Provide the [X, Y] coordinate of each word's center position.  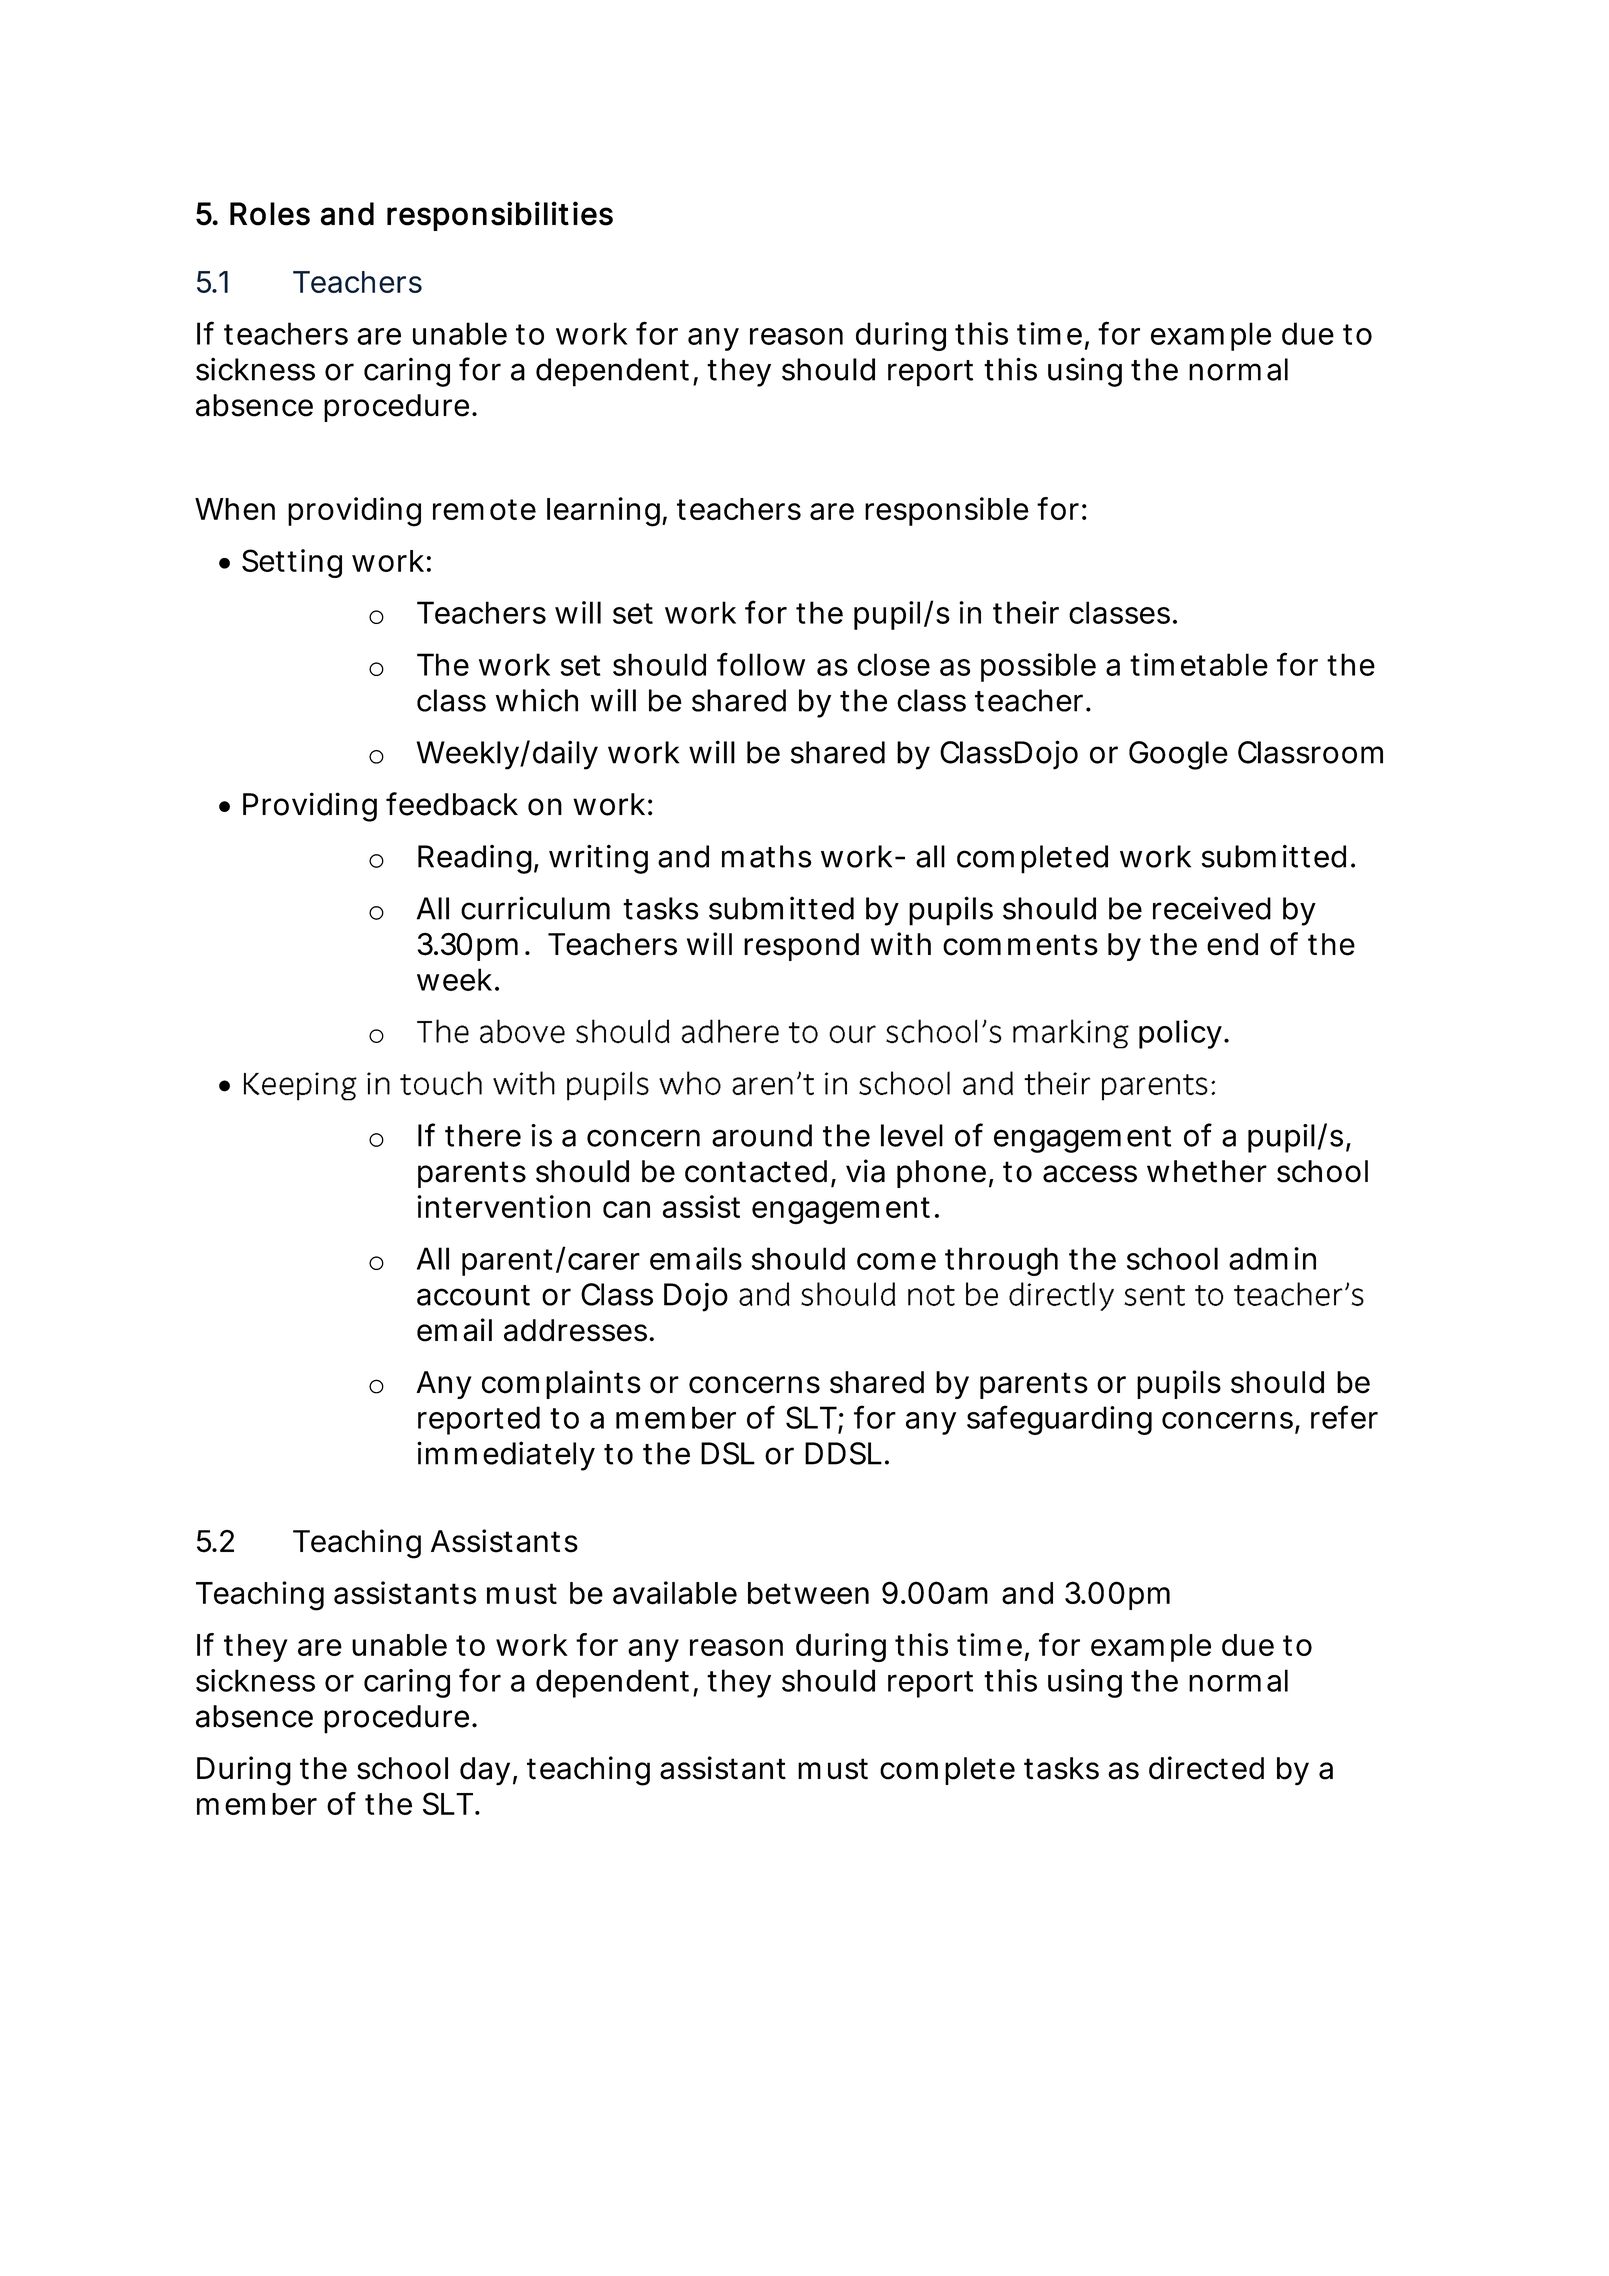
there [483, 1135]
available [675, 1593]
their [1026, 612]
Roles [270, 214]
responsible [947, 511]
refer [1344, 1417]
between [808, 1593]
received [1212, 908]
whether [1207, 1171]
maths [767, 856]
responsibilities [500, 216]
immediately [506, 1456]
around [762, 1135]
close [893, 664]
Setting [292, 563]
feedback [452, 804]
